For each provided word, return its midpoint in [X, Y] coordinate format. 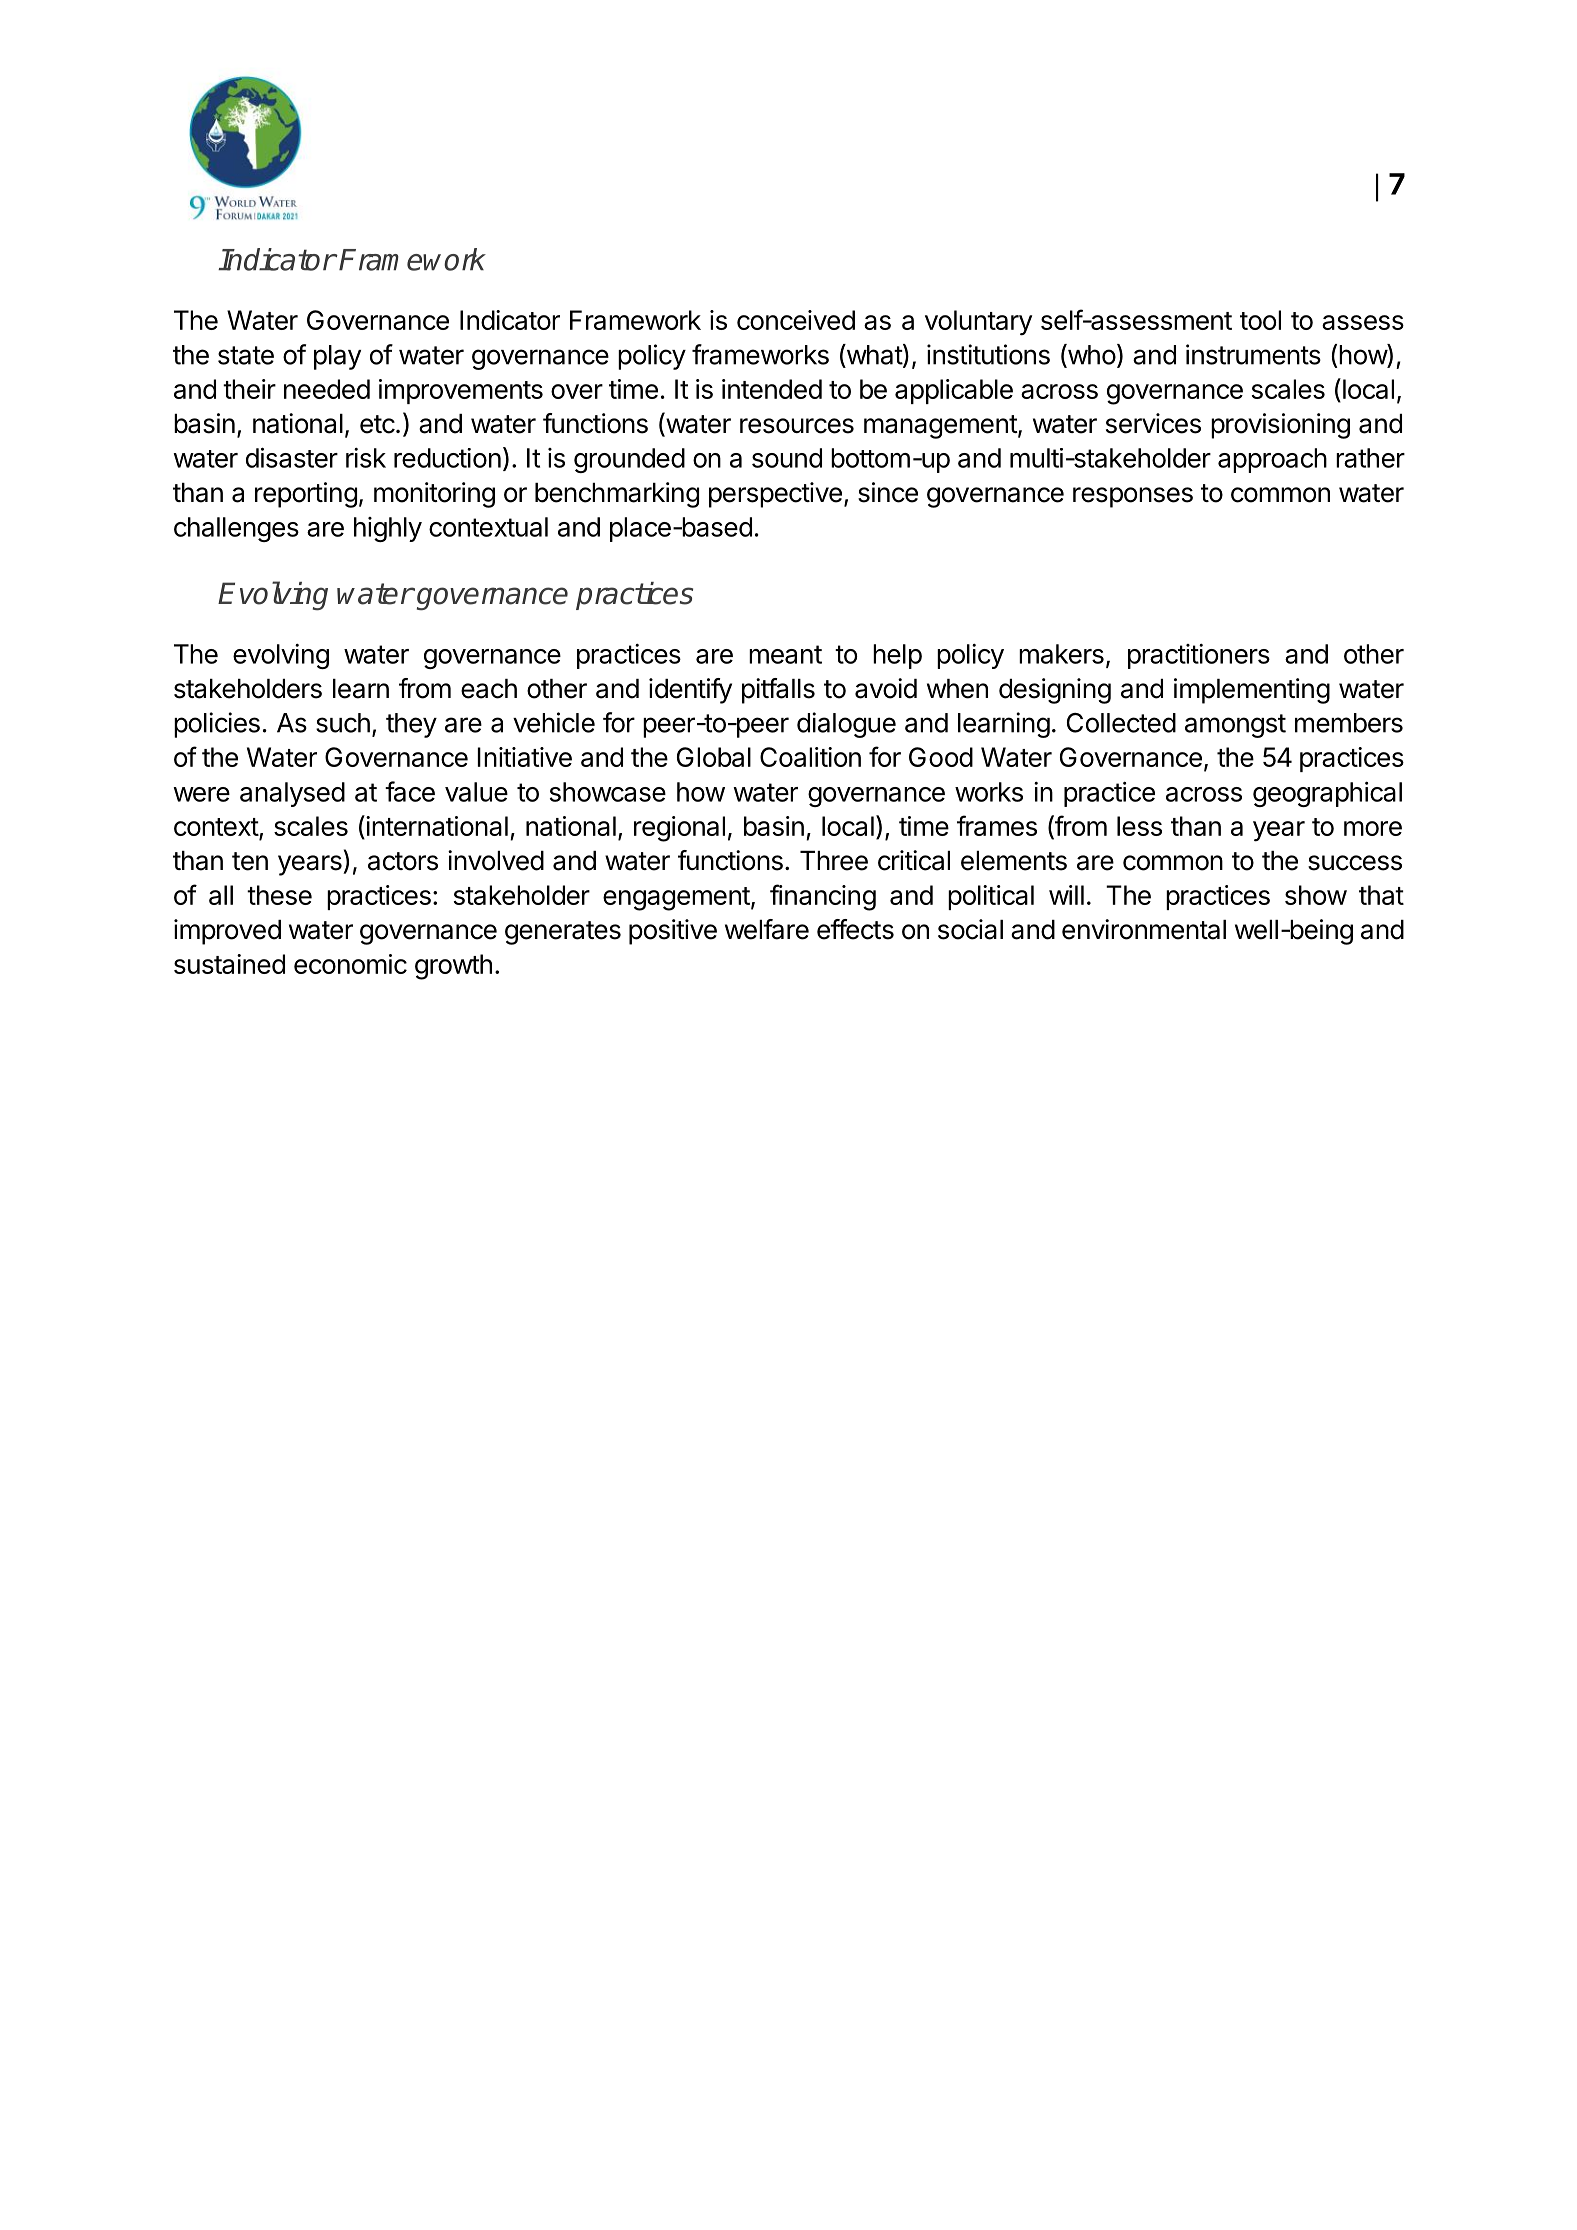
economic [350, 964]
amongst [1235, 726]
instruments [1253, 354]
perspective [775, 495]
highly [388, 529]
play [337, 357]
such [343, 723]
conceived [796, 320]
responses [1133, 497]
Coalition [810, 757]
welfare [767, 929]
